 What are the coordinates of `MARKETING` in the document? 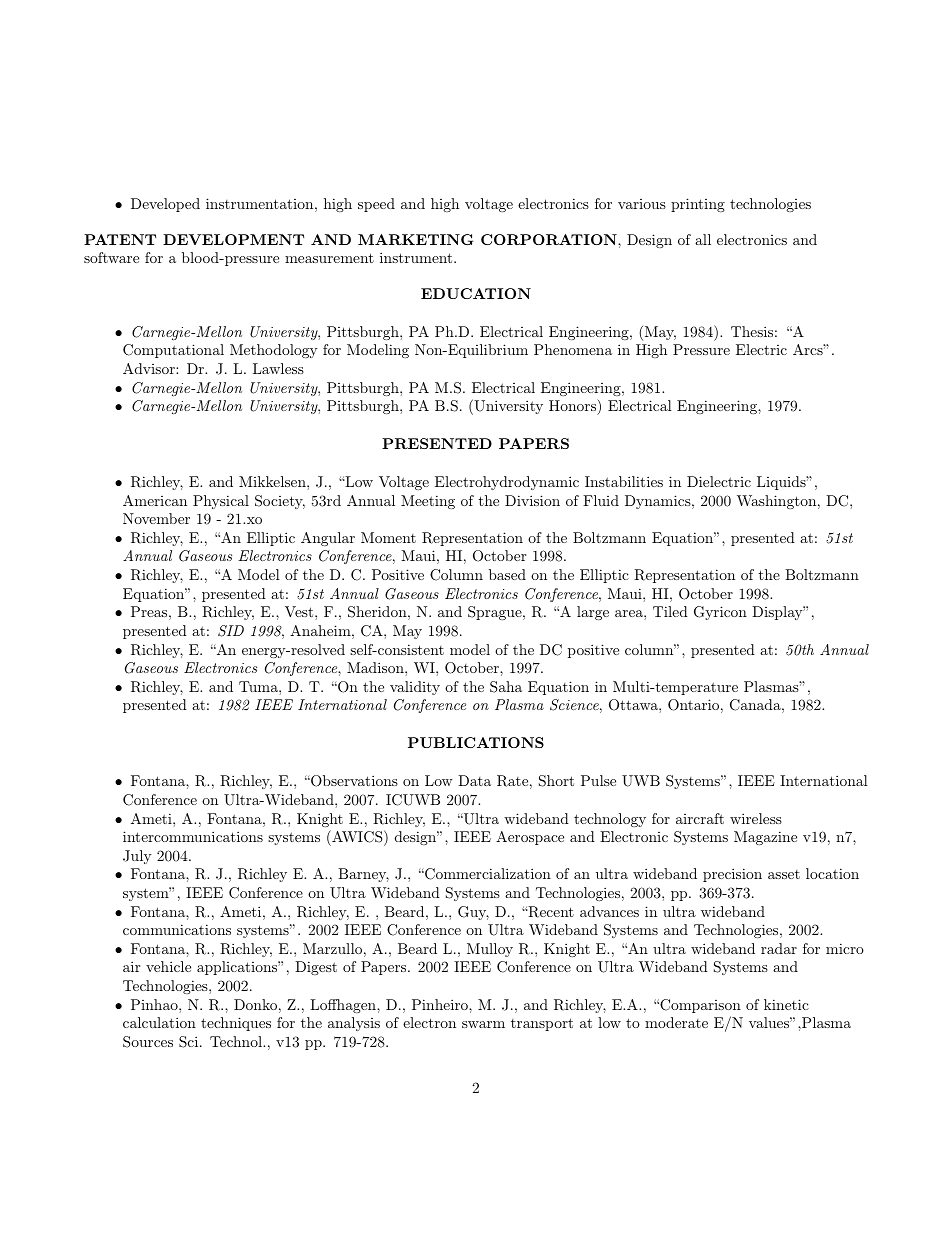 It's located at (415, 239).
